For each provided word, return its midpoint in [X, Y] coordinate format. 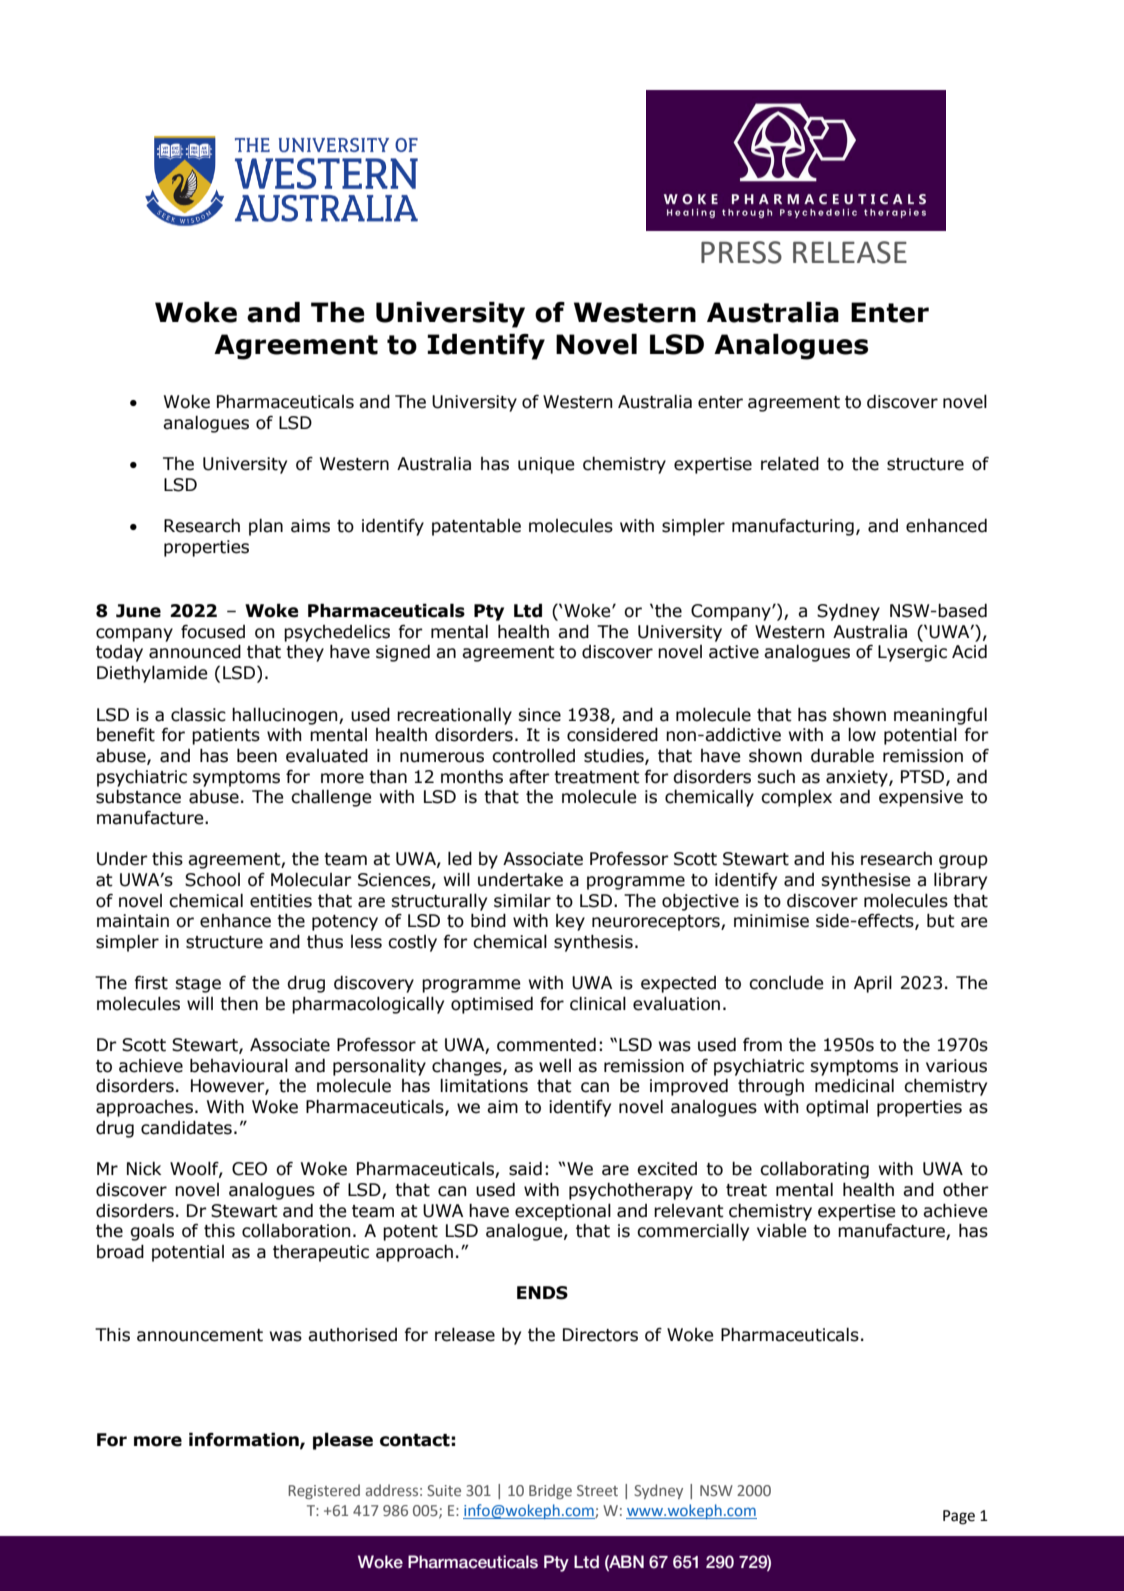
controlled [533, 755]
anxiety [858, 778]
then [239, 1003]
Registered [324, 1491]
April [873, 984]
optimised [492, 1005]
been [257, 755]
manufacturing [793, 527]
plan [266, 527]
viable [782, 1230]
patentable [476, 527]
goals [152, 1232]
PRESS [741, 252]
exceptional [563, 1212]
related [790, 463]
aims [310, 526]
